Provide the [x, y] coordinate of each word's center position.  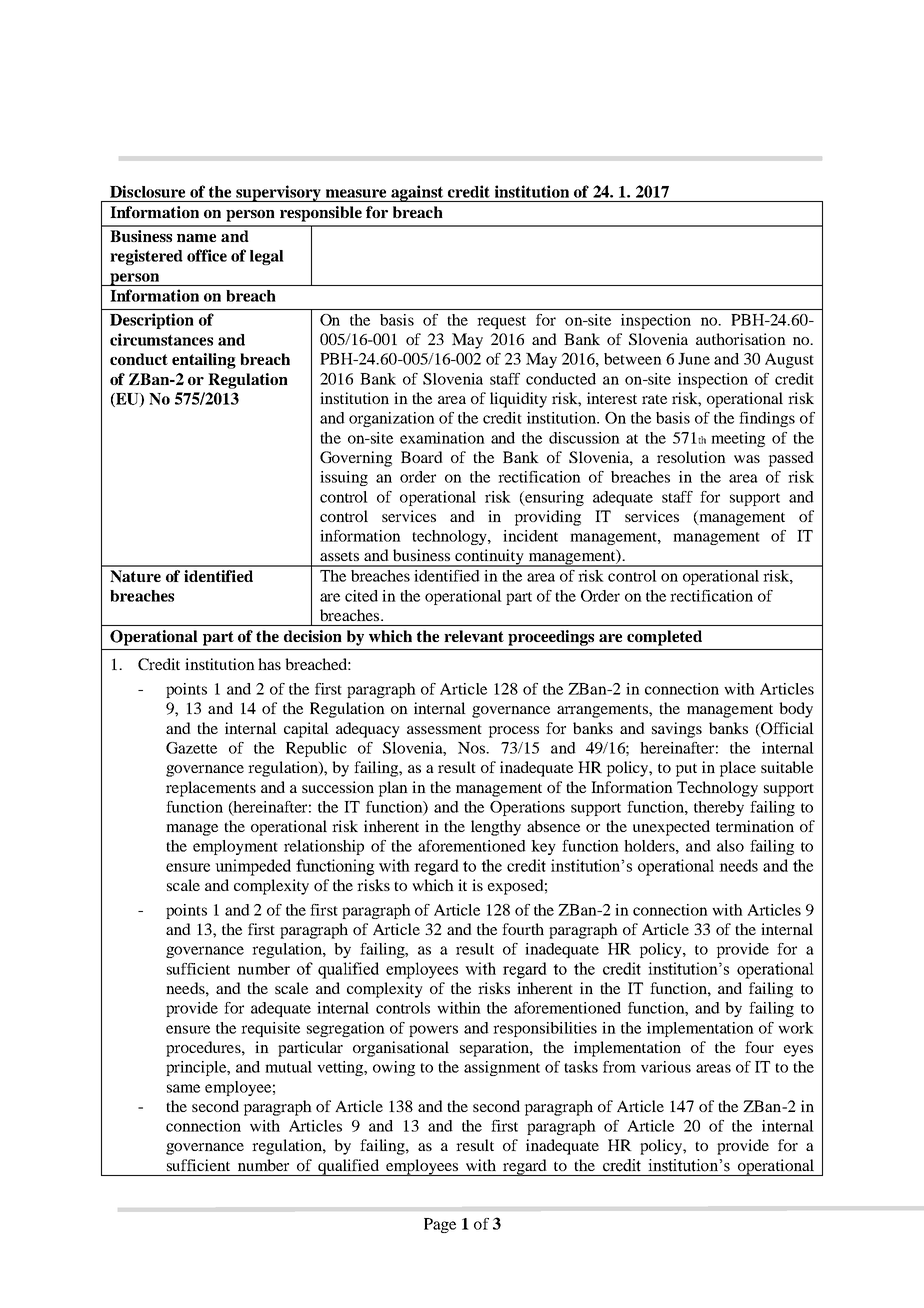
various [666, 1067]
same [183, 1088]
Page [440, 1225]
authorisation [741, 339]
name [196, 238]
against [417, 193]
